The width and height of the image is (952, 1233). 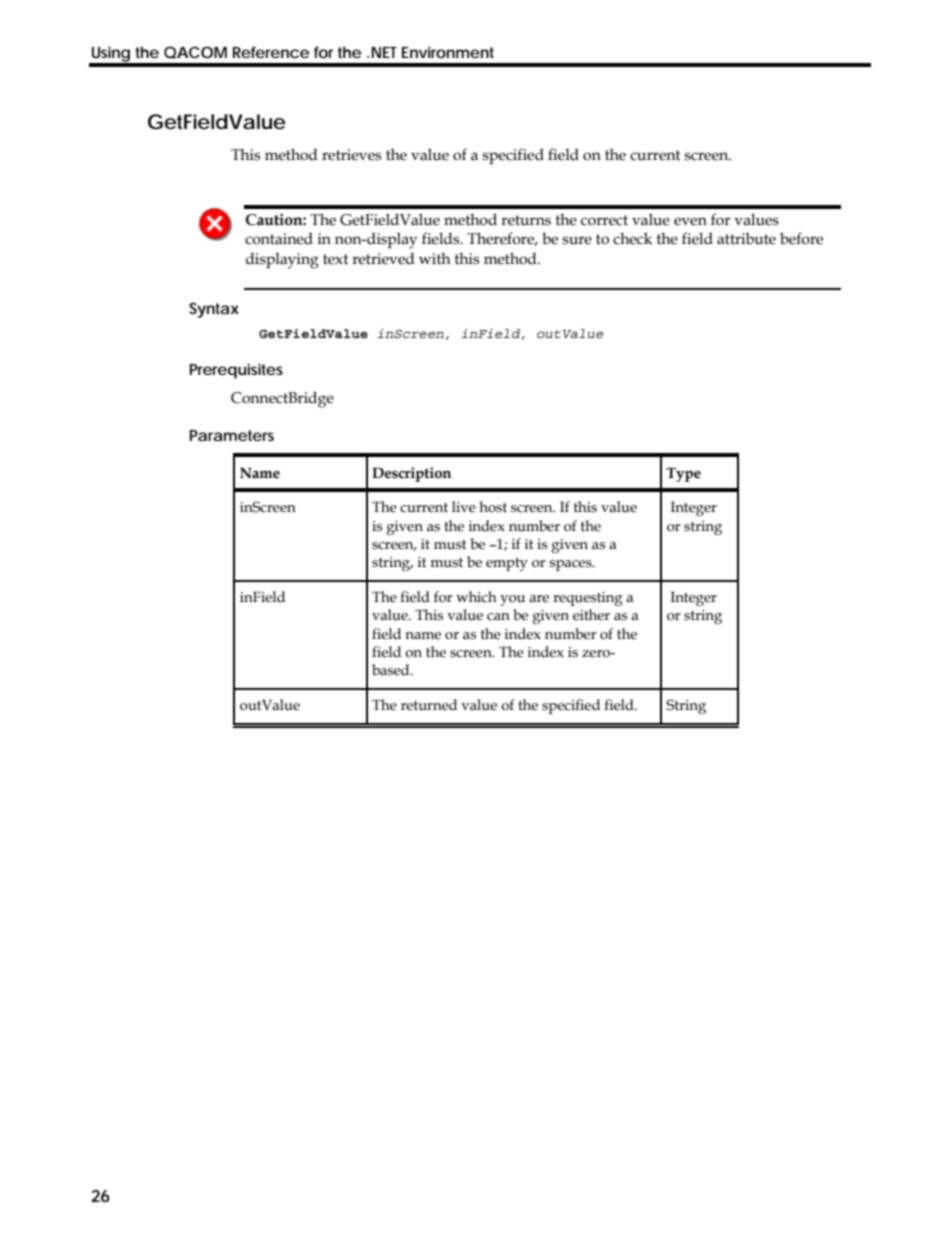 I want to click on Description, so click(x=411, y=474).
